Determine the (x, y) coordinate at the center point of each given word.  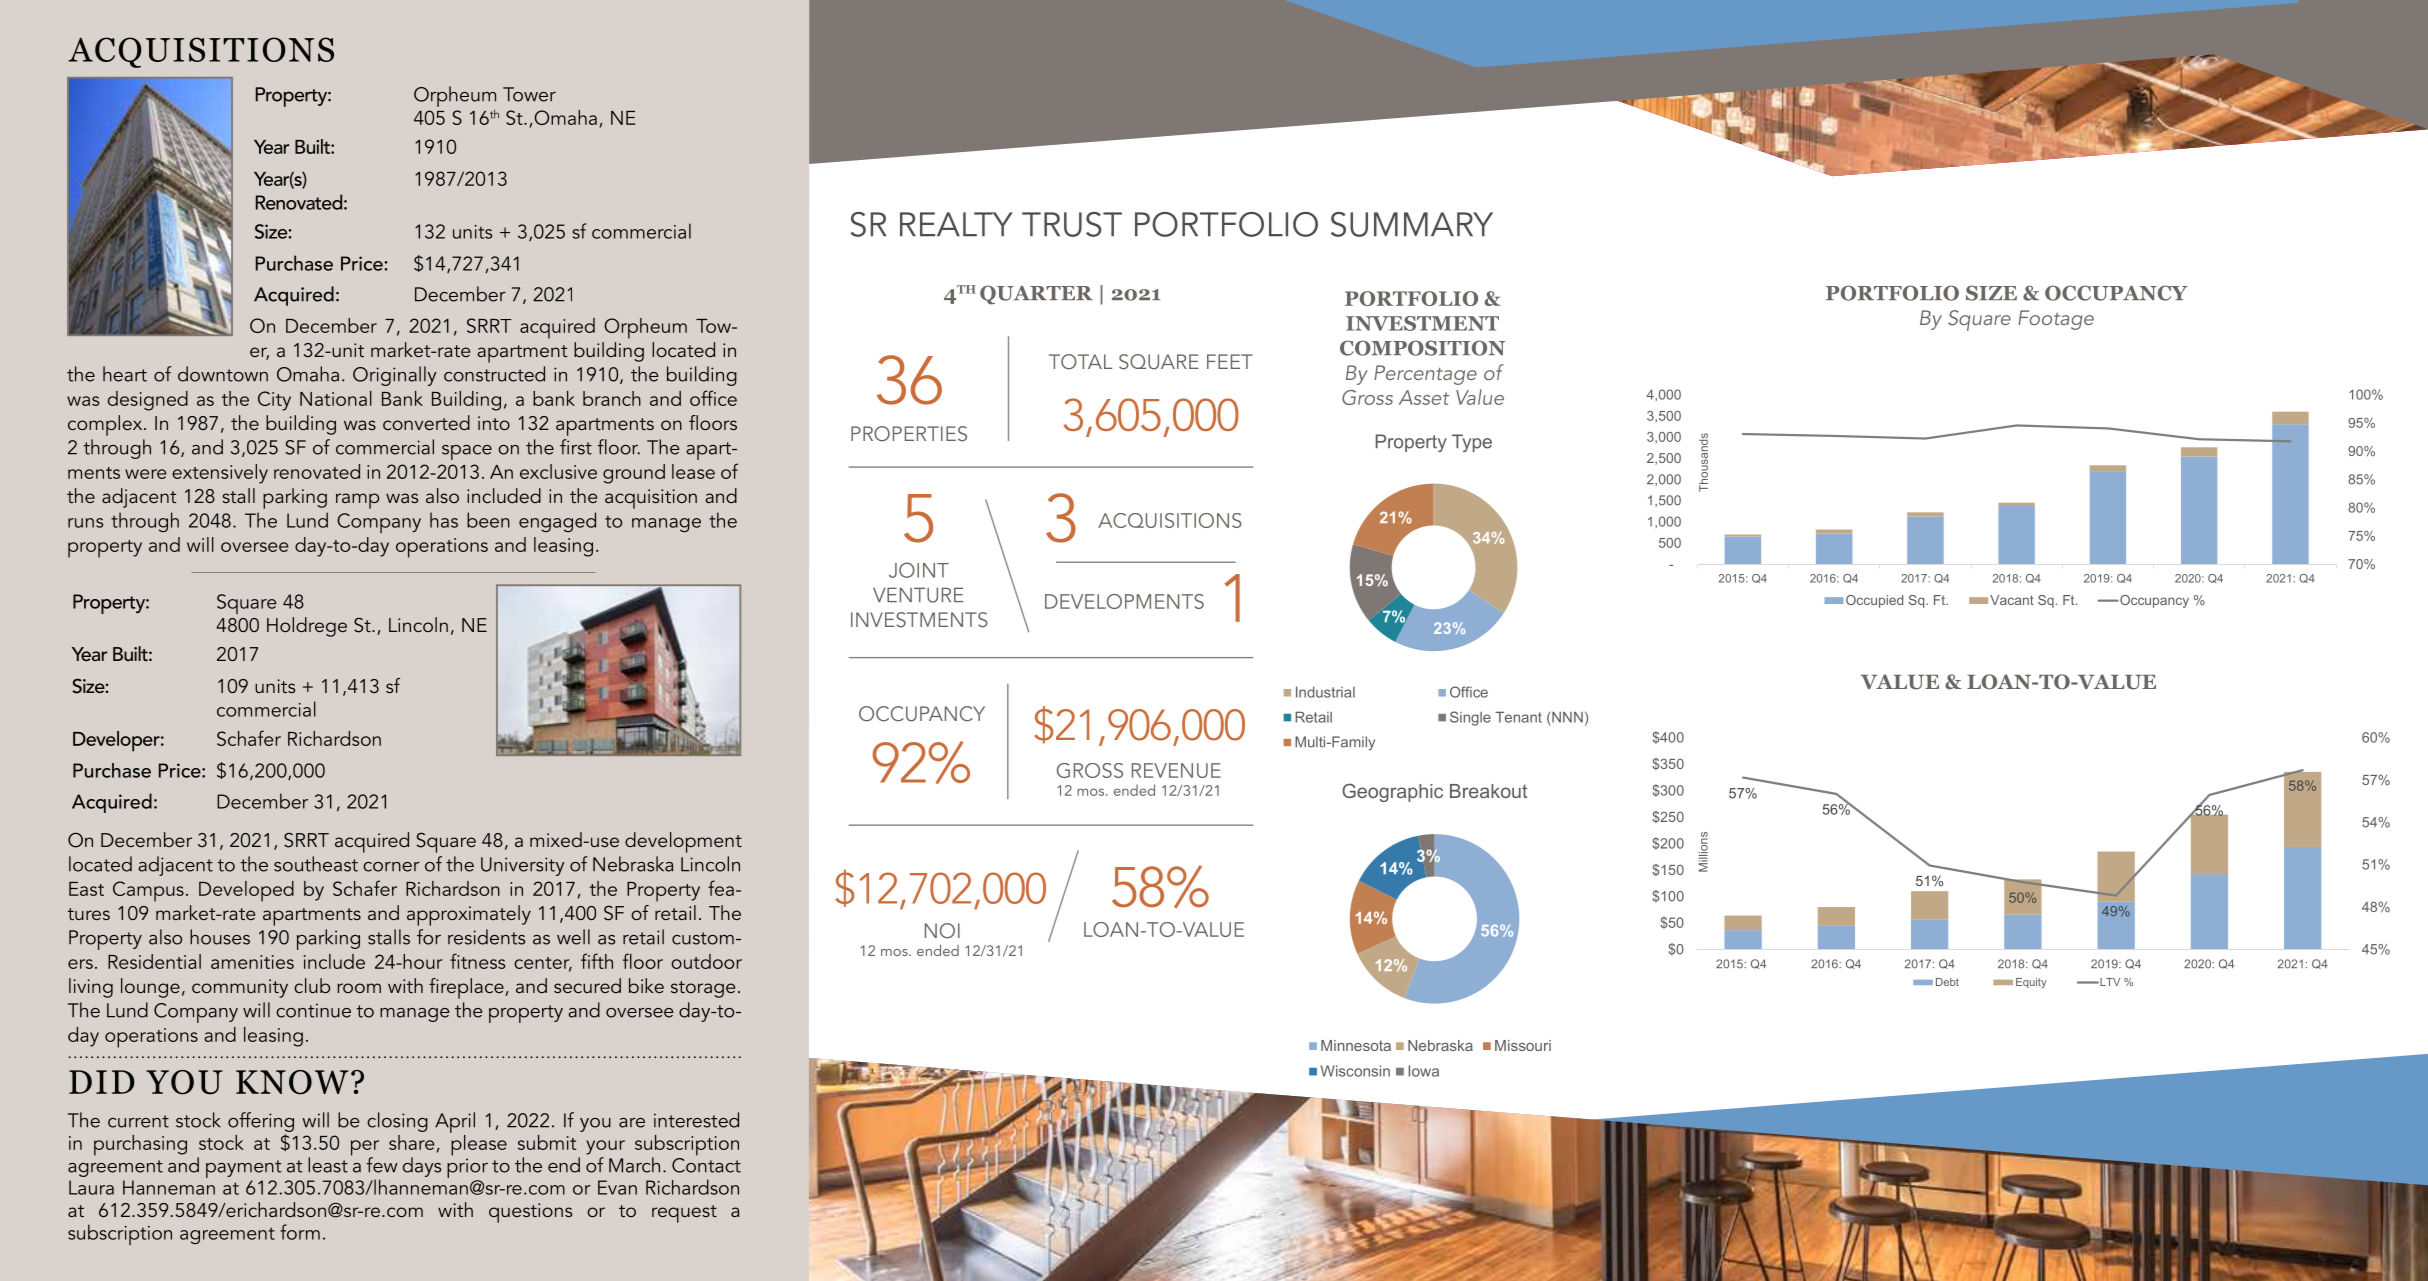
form (300, 1232)
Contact (706, 1164)
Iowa (1423, 1071)
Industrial (1325, 692)
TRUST (1072, 224)
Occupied (1874, 601)
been (488, 520)
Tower (529, 94)
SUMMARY (1412, 224)
